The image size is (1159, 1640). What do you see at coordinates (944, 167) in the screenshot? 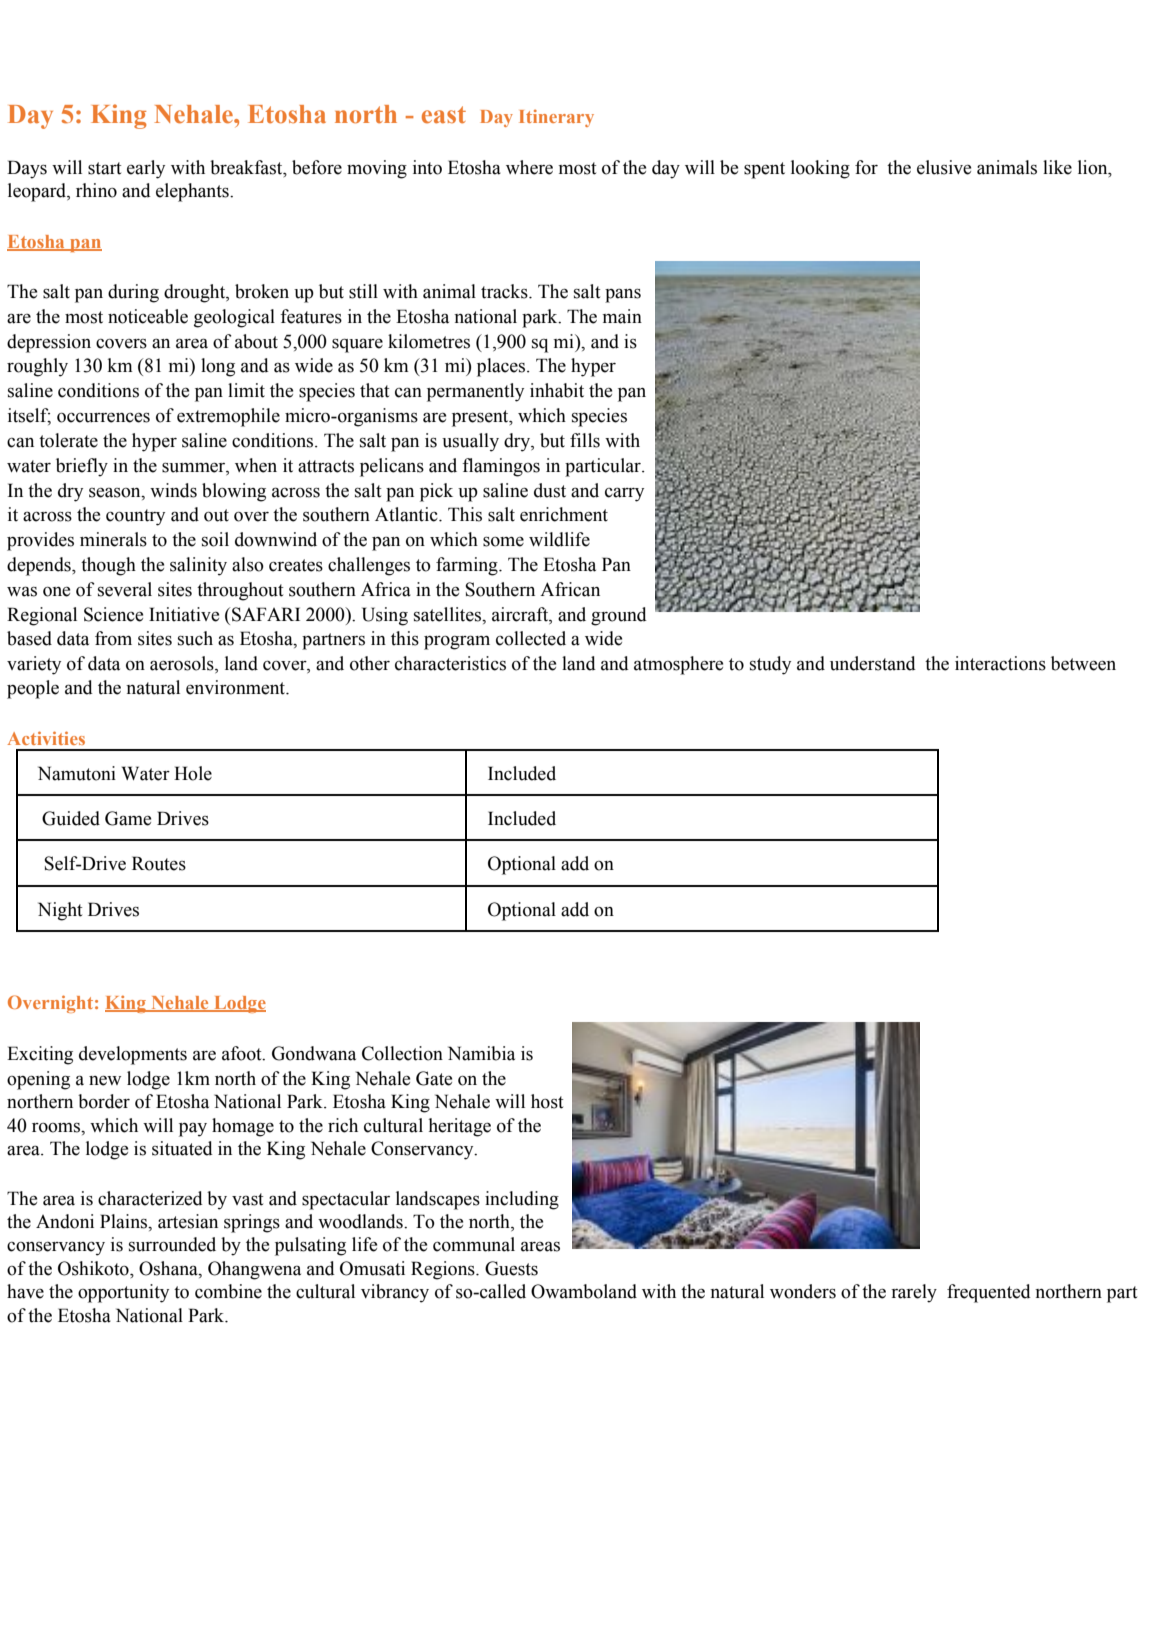
I see `elusive` at bounding box center [944, 167].
